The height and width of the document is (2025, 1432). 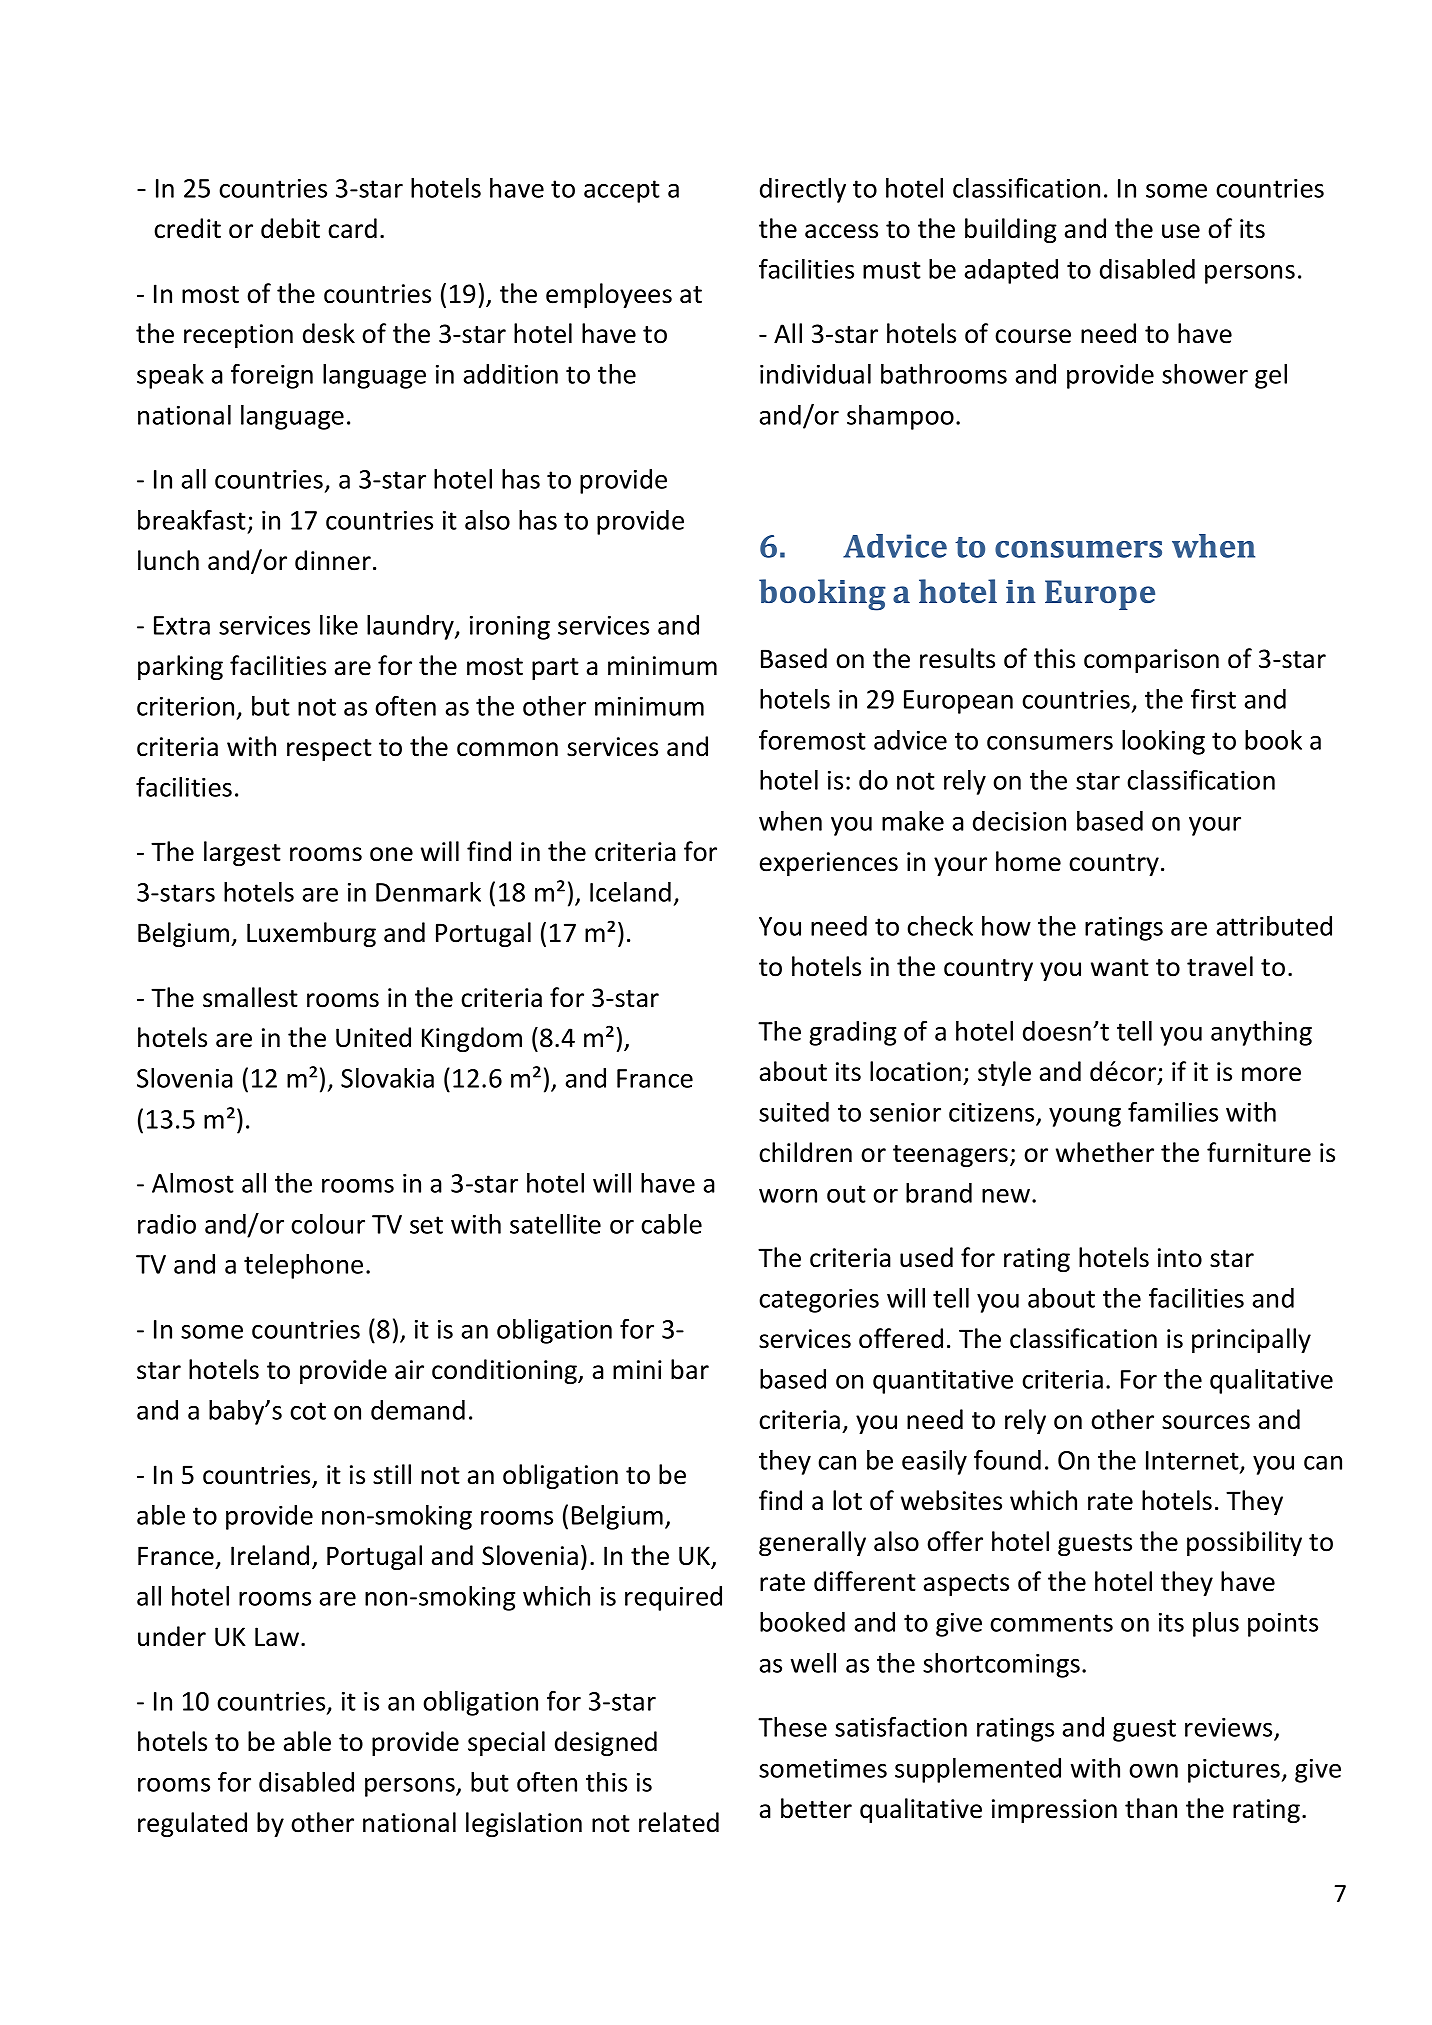 What do you see at coordinates (303, 1266) in the document?
I see `telephone` at bounding box center [303, 1266].
